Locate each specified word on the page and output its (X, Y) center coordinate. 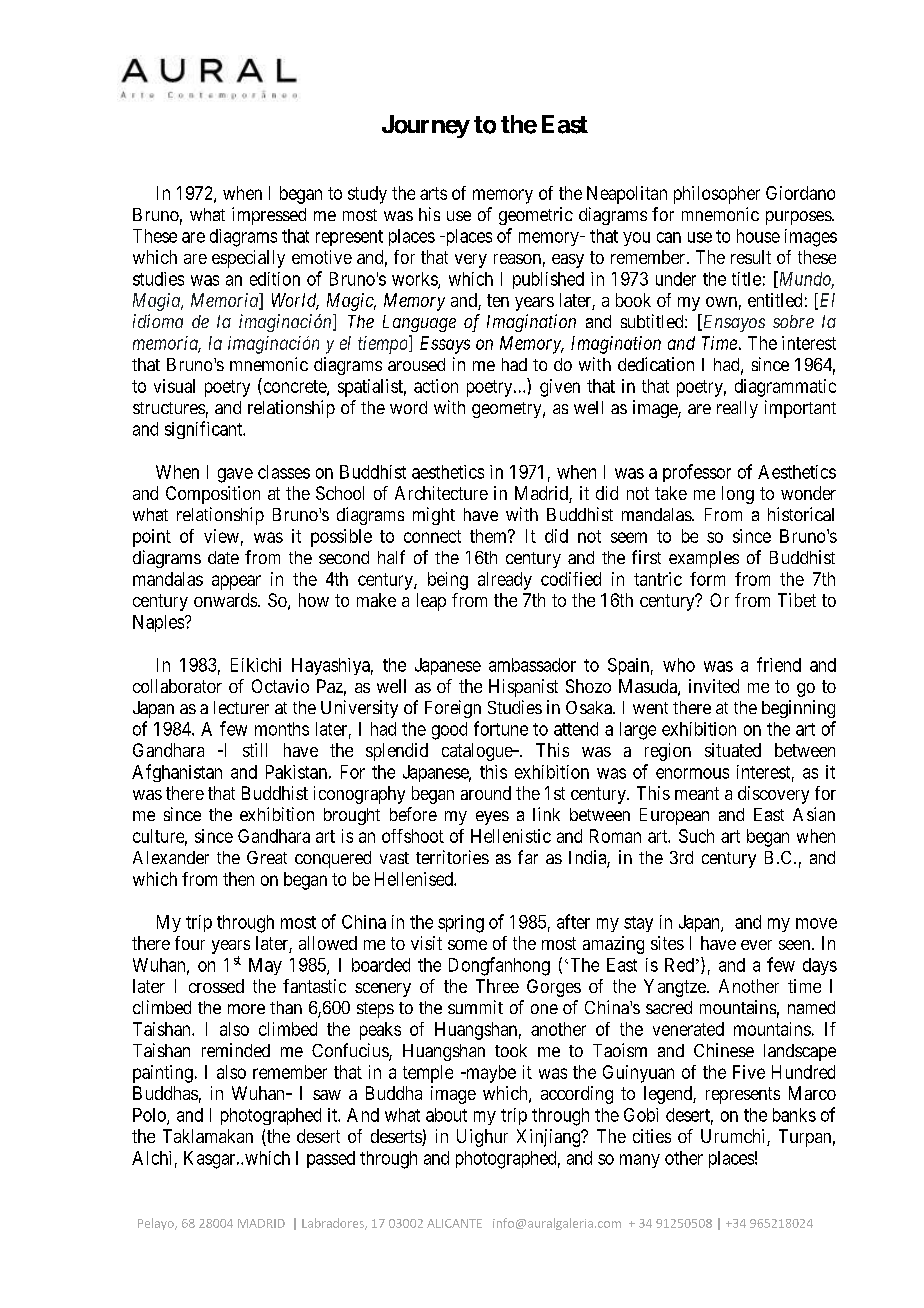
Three (497, 986)
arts (433, 193)
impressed (269, 216)
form (707, 579)
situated (733, 750)
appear (236, 582)
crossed (216, 986)
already (505, 581)
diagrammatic (785, 388)
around (486, 793)
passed (331, 1159)
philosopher (717, 195)
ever (756, 945)
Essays (445, 345)
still (255, 750)
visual (174, 386)
